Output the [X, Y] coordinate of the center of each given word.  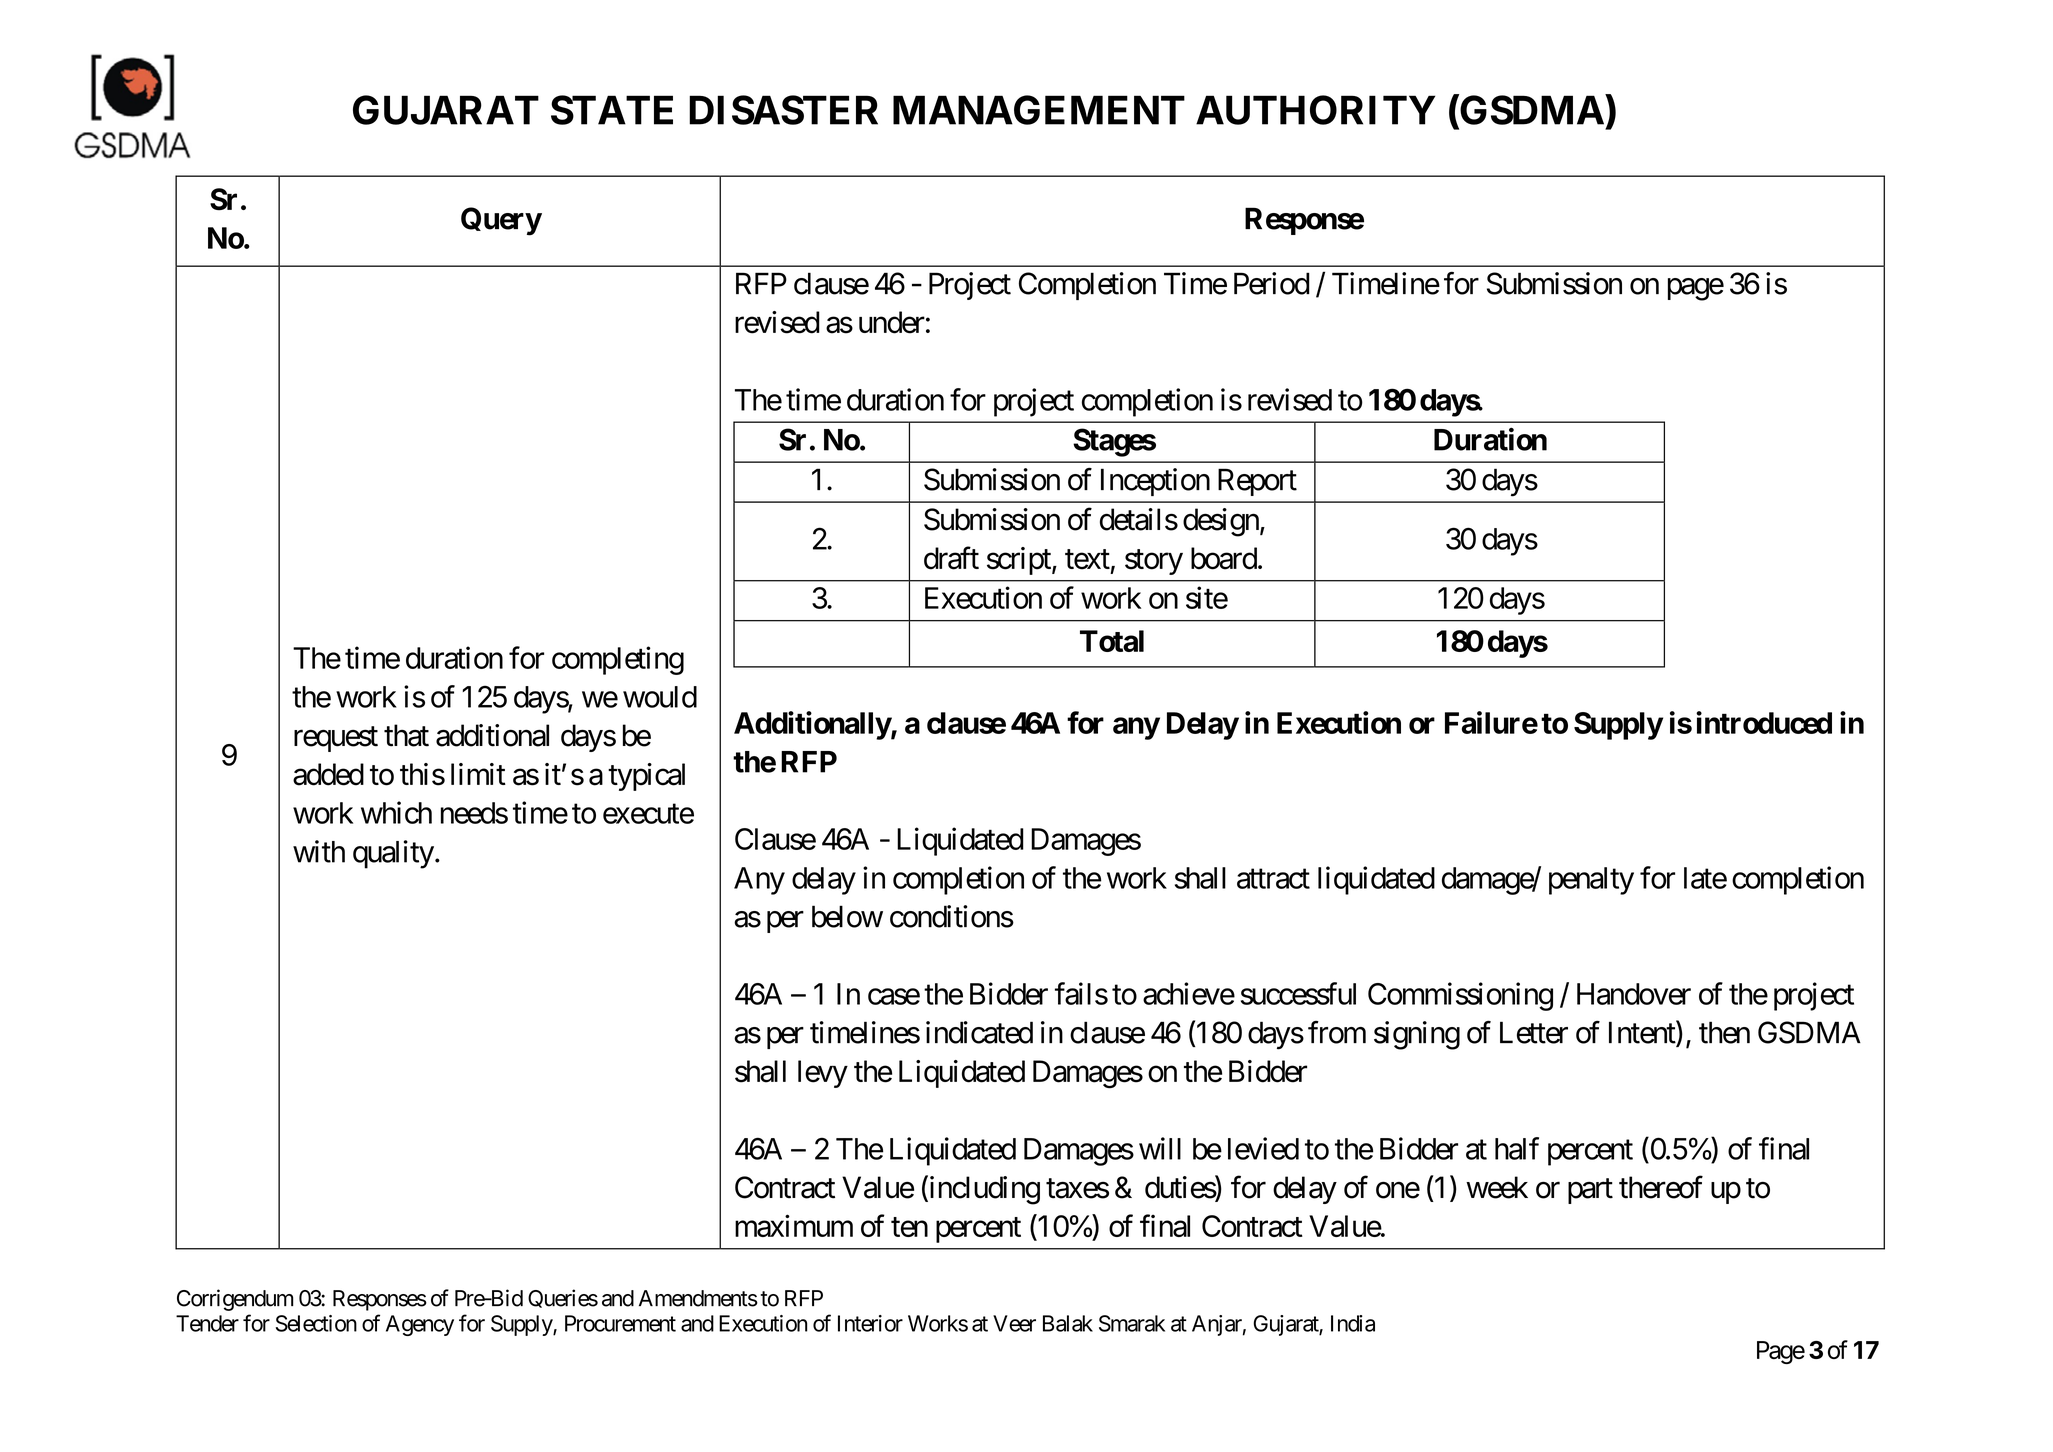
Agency [420, 1325]
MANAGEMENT [1039, 110]
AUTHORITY [1315, 110]
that [406, 735]
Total [1112, 641]
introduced [1764, 722]
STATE [612, 110]
